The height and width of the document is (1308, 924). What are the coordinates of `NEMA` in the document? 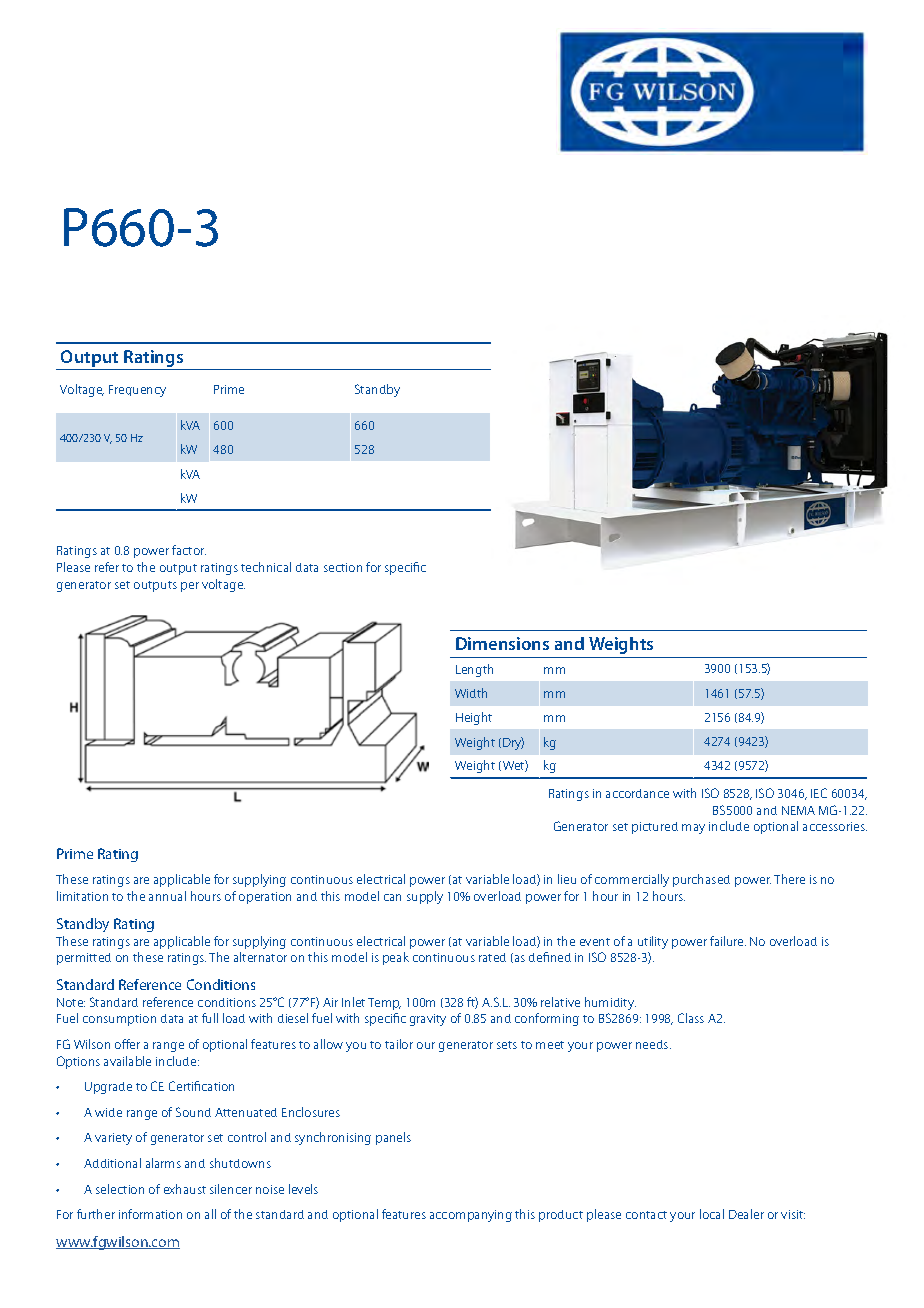 It's located at (798, 810).
